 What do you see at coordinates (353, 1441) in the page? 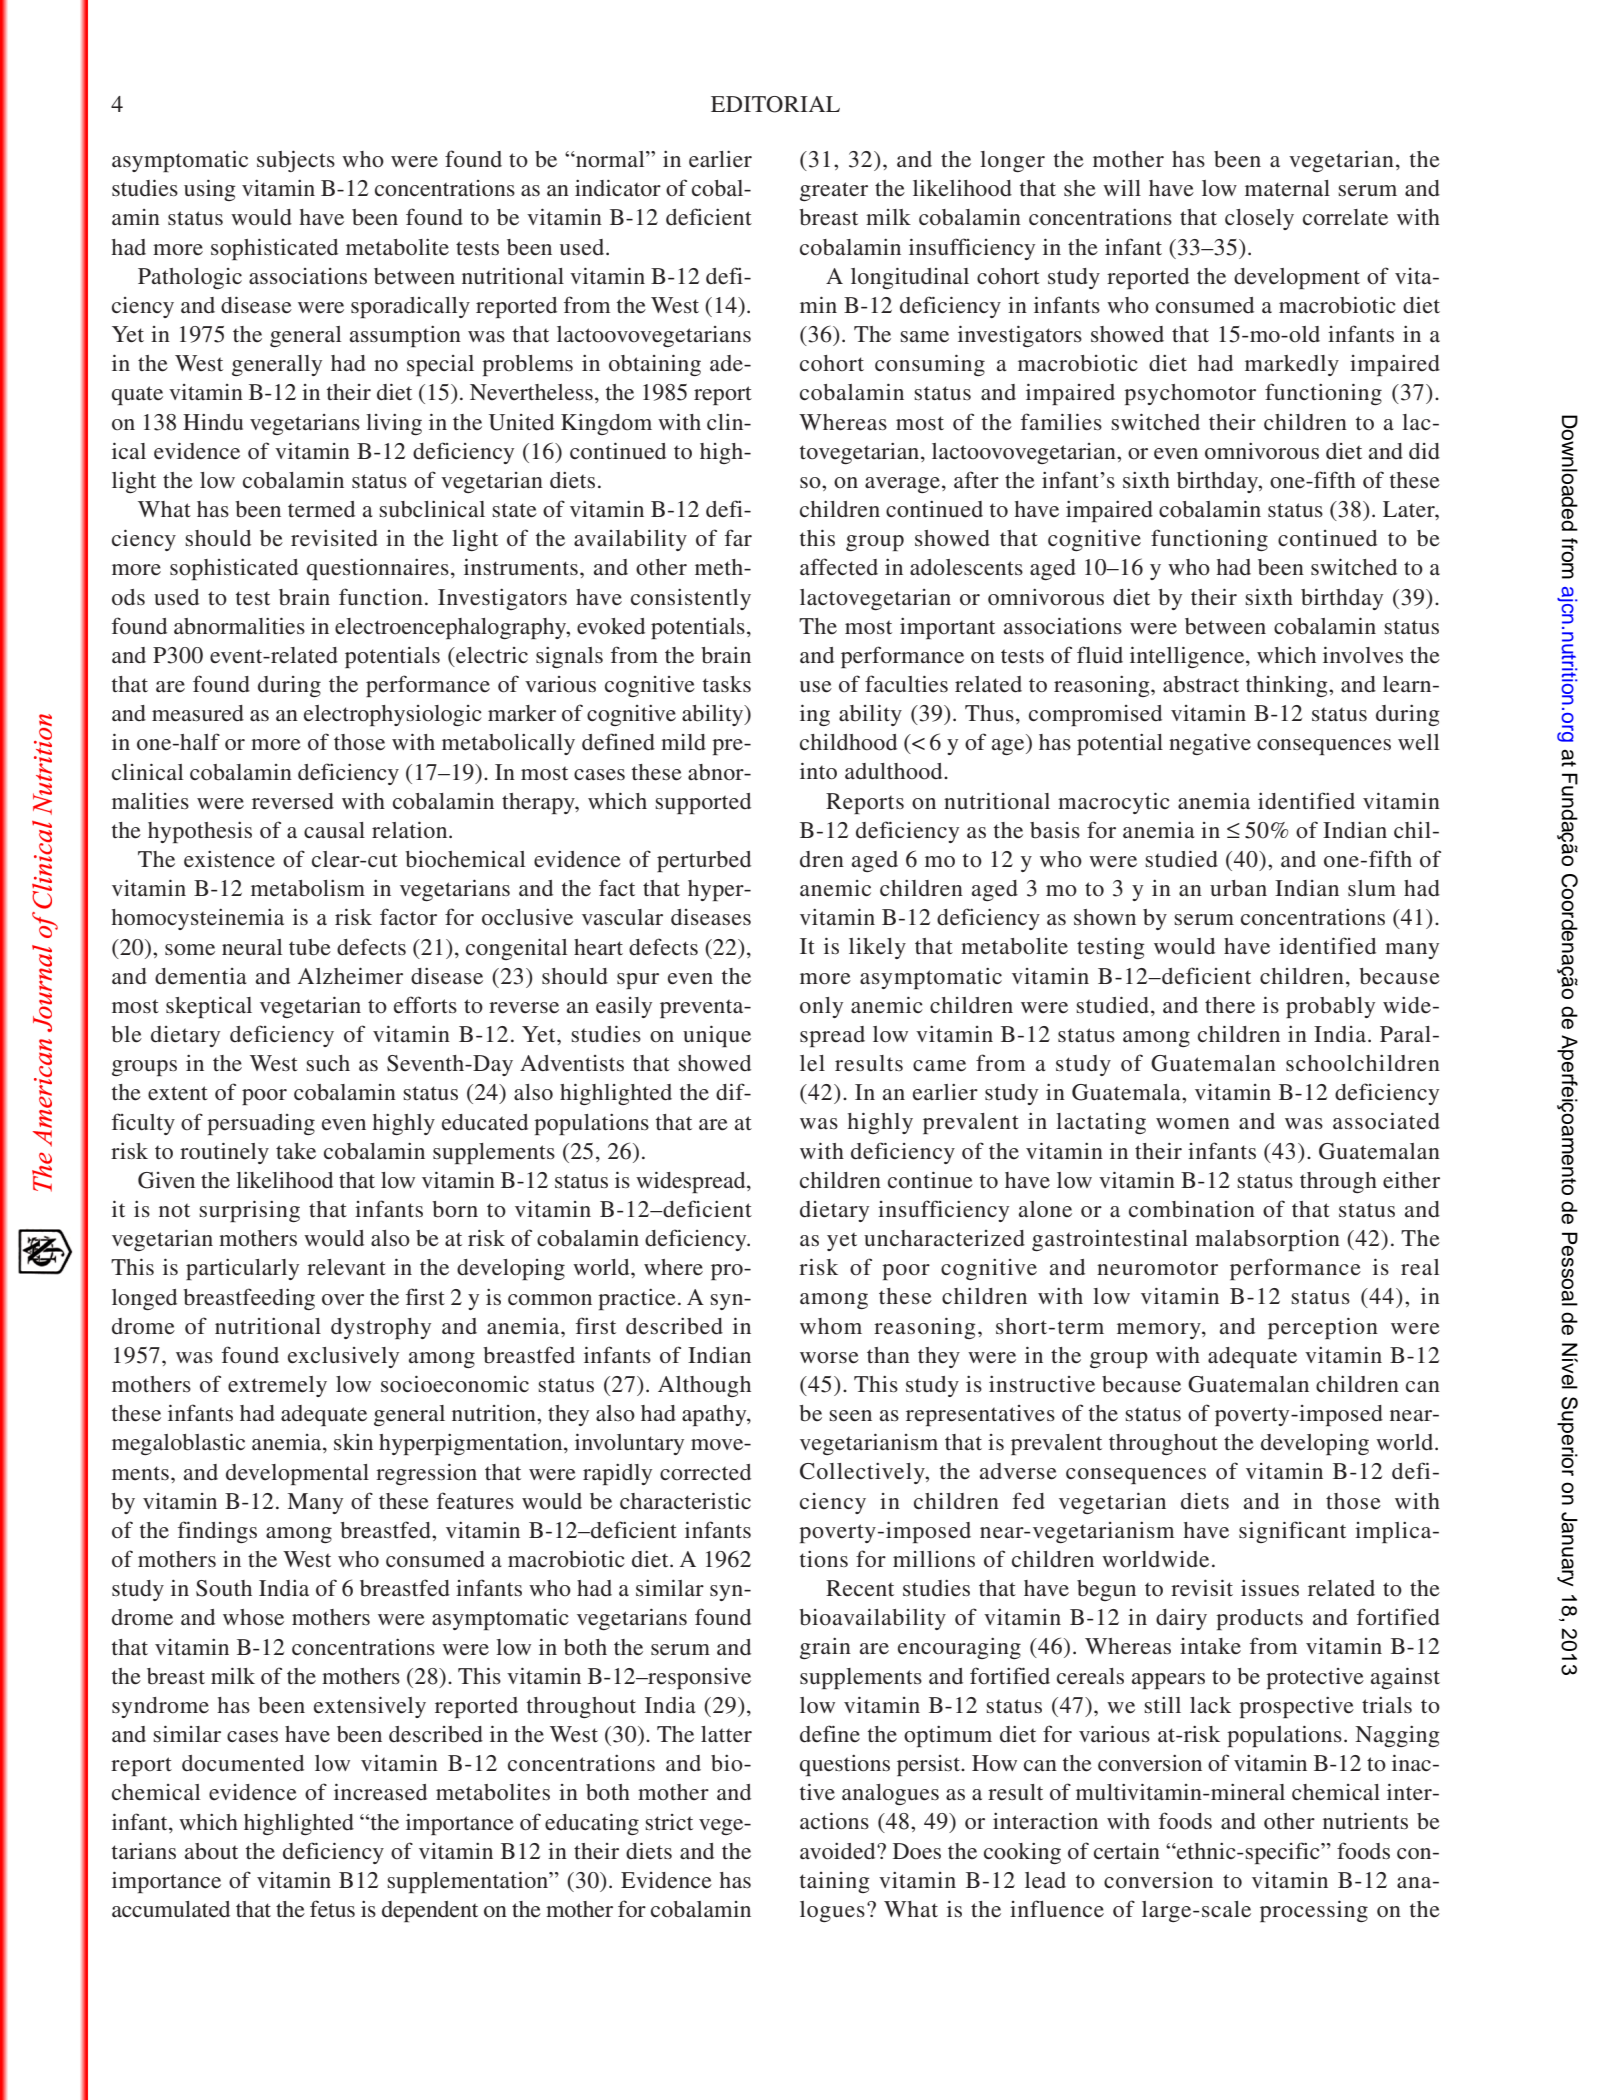
I see `skin` at bounding box center [353, 1441].
